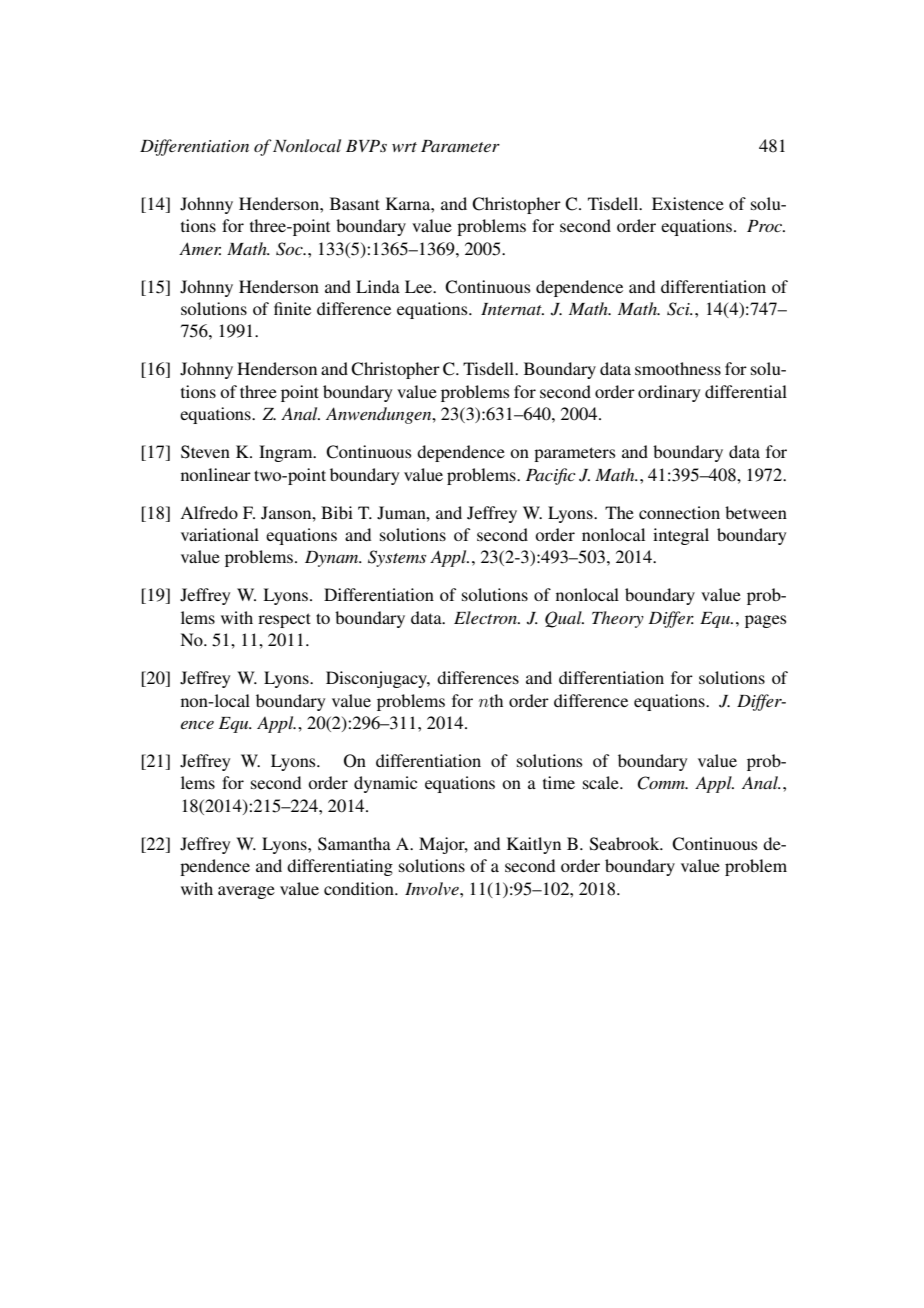 This screenshot has height=1308, width=924. I want to click on variational, so click(220, 534).
